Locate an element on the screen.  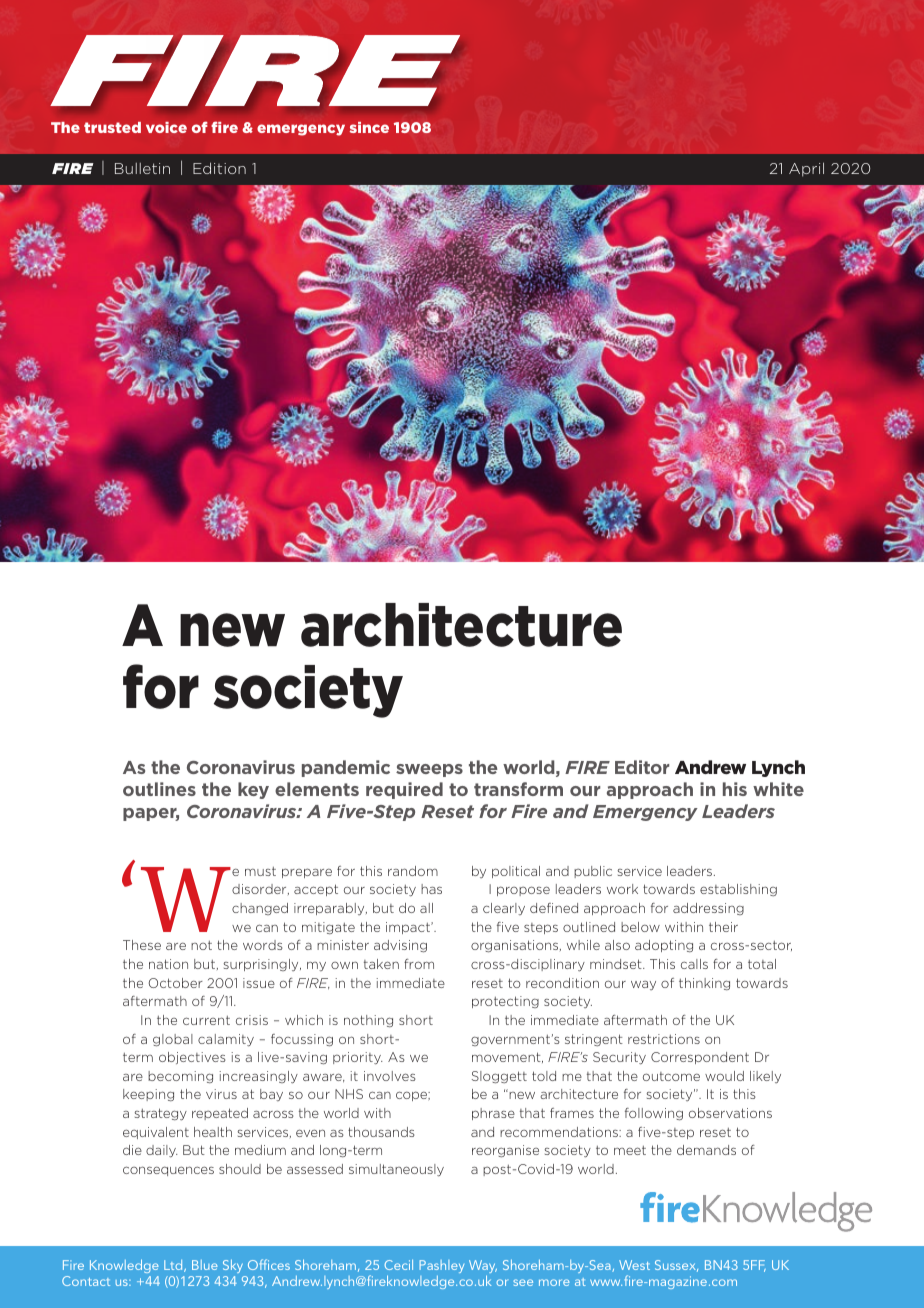
since is located at coordinates (369, 127).
